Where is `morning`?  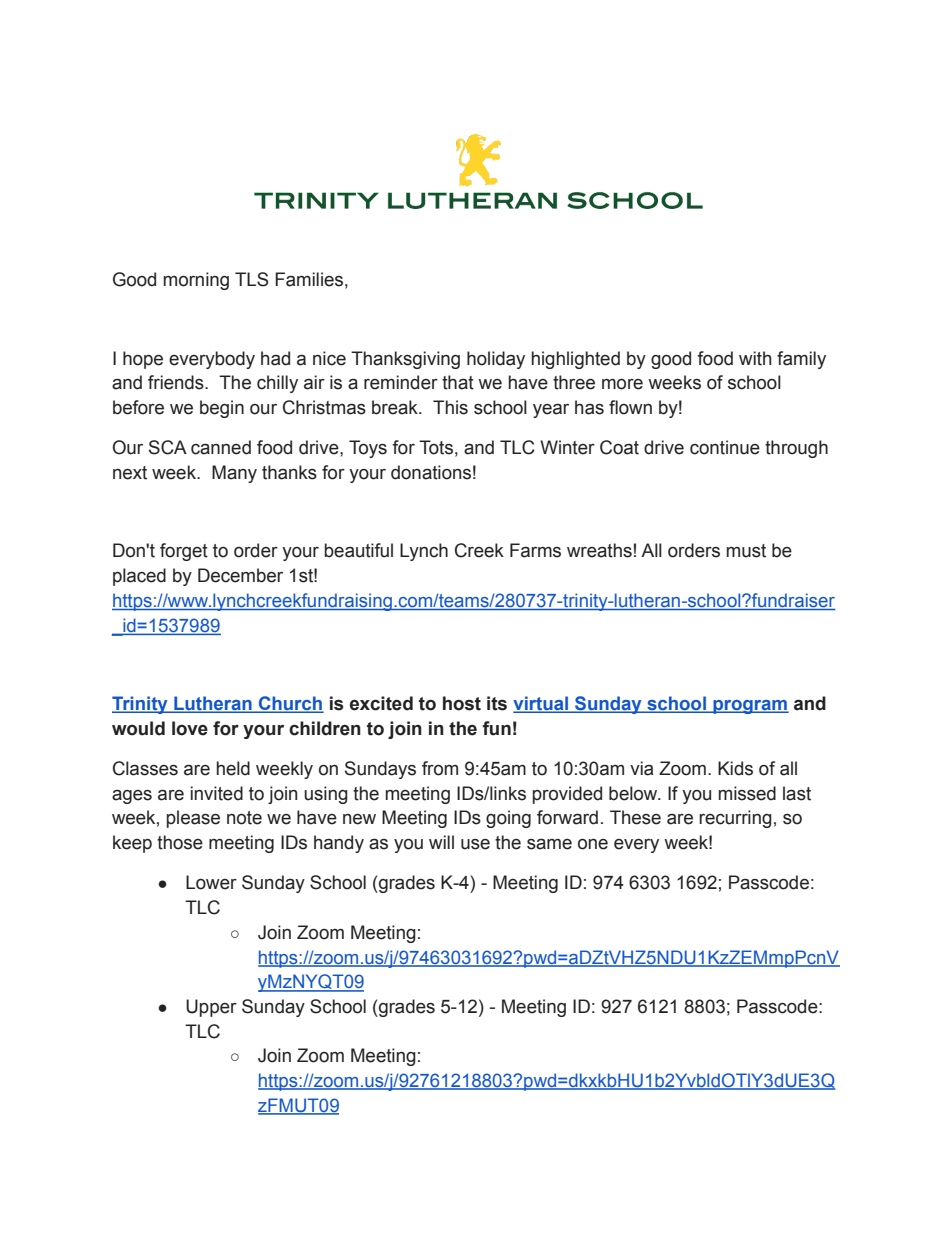
morning is located at coordinates (196, 281).
